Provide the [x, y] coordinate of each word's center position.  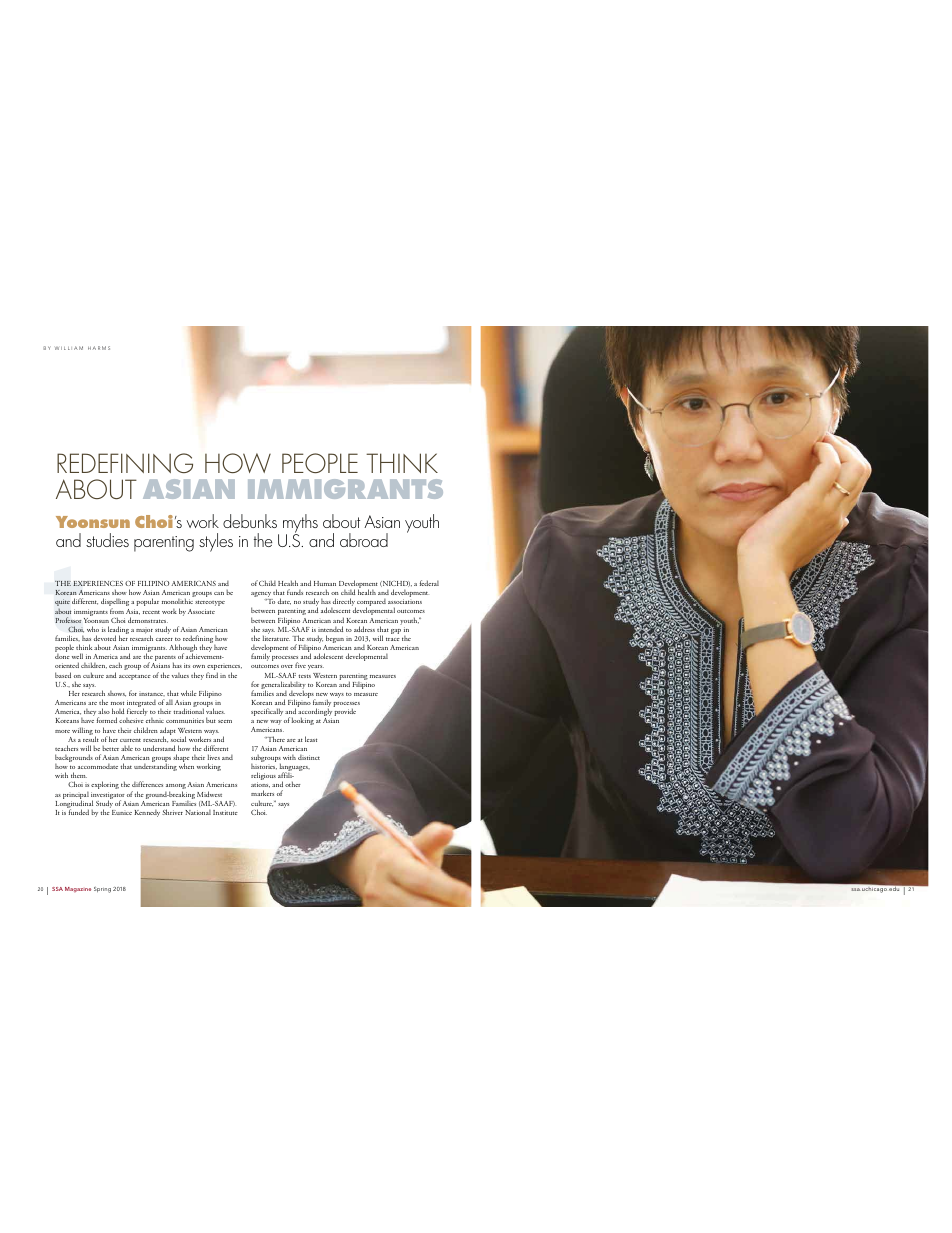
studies [107, 540]
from [117, 611]
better [110, 748]
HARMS [99, 348]
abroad [364, 540]
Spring [102, 890]
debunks [250, 521]
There [275, 739]
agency [262, 596]
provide [345, 712]
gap [396, 631]
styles [216, 542]
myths [300, 524]
